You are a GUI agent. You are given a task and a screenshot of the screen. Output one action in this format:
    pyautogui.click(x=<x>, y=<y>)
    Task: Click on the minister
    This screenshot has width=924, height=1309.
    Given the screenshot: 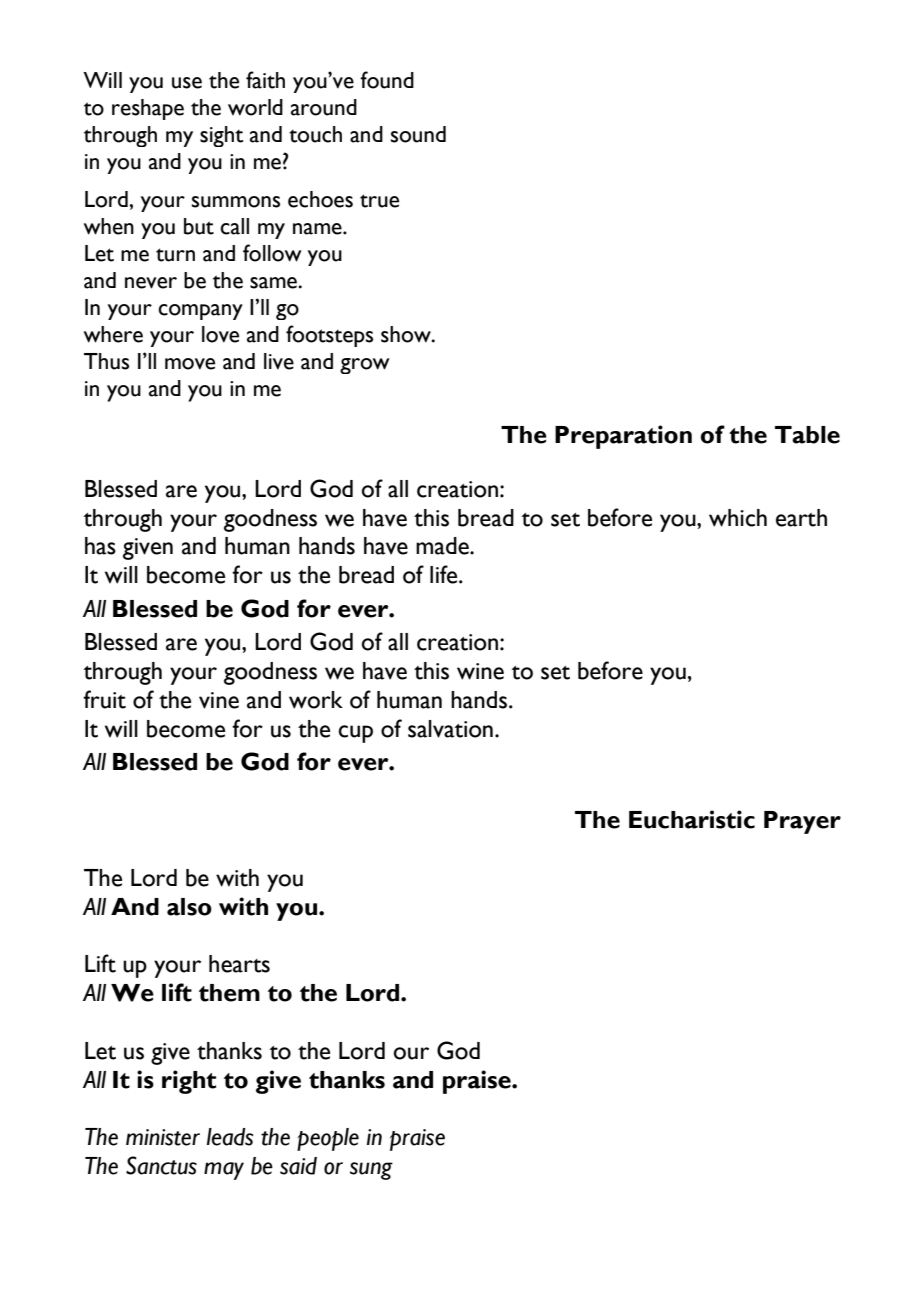 What is the action you would take?
    pyautogui.click(x=163, y=1137)
